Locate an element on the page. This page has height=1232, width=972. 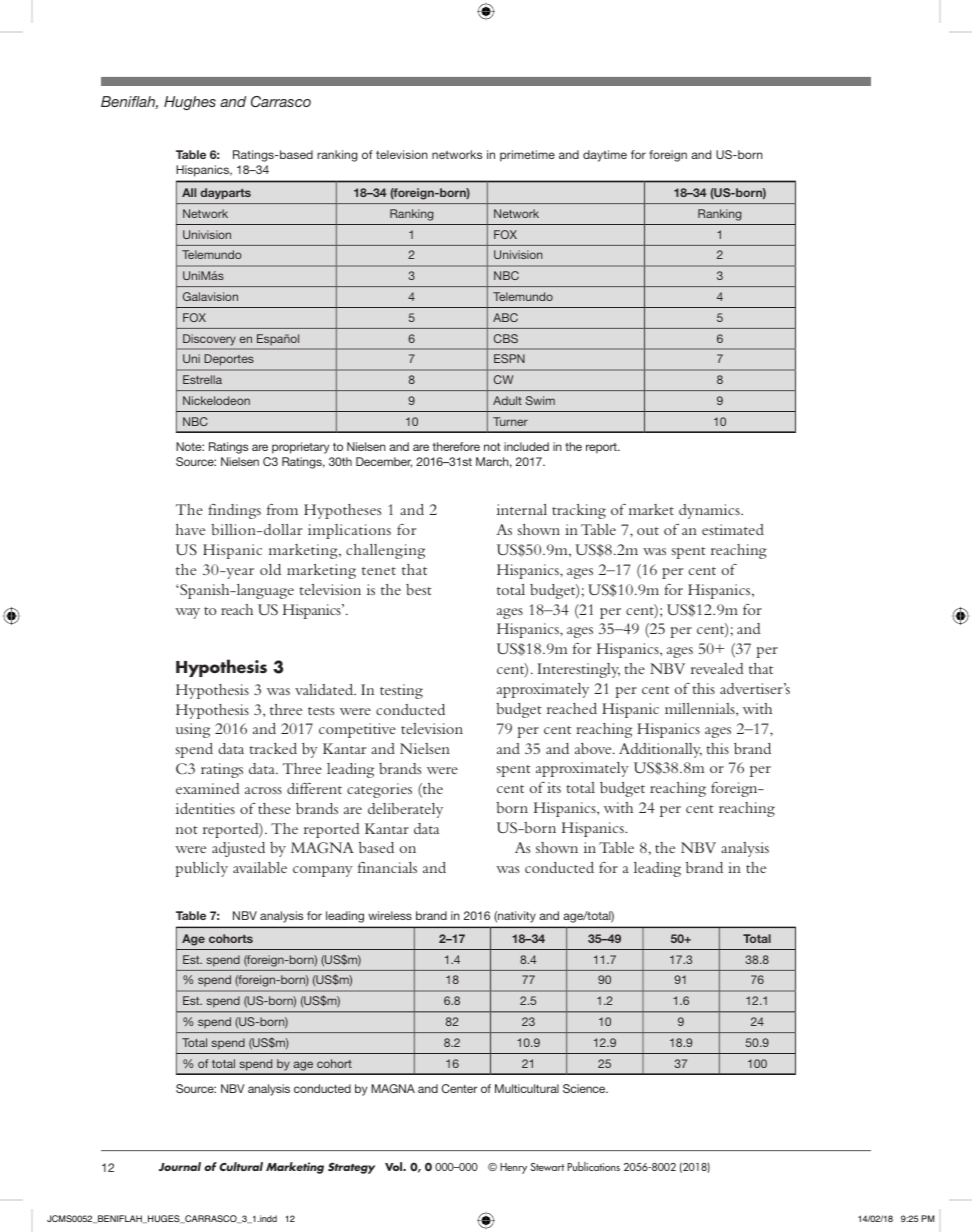
across is located at coordinates (263, 790).
